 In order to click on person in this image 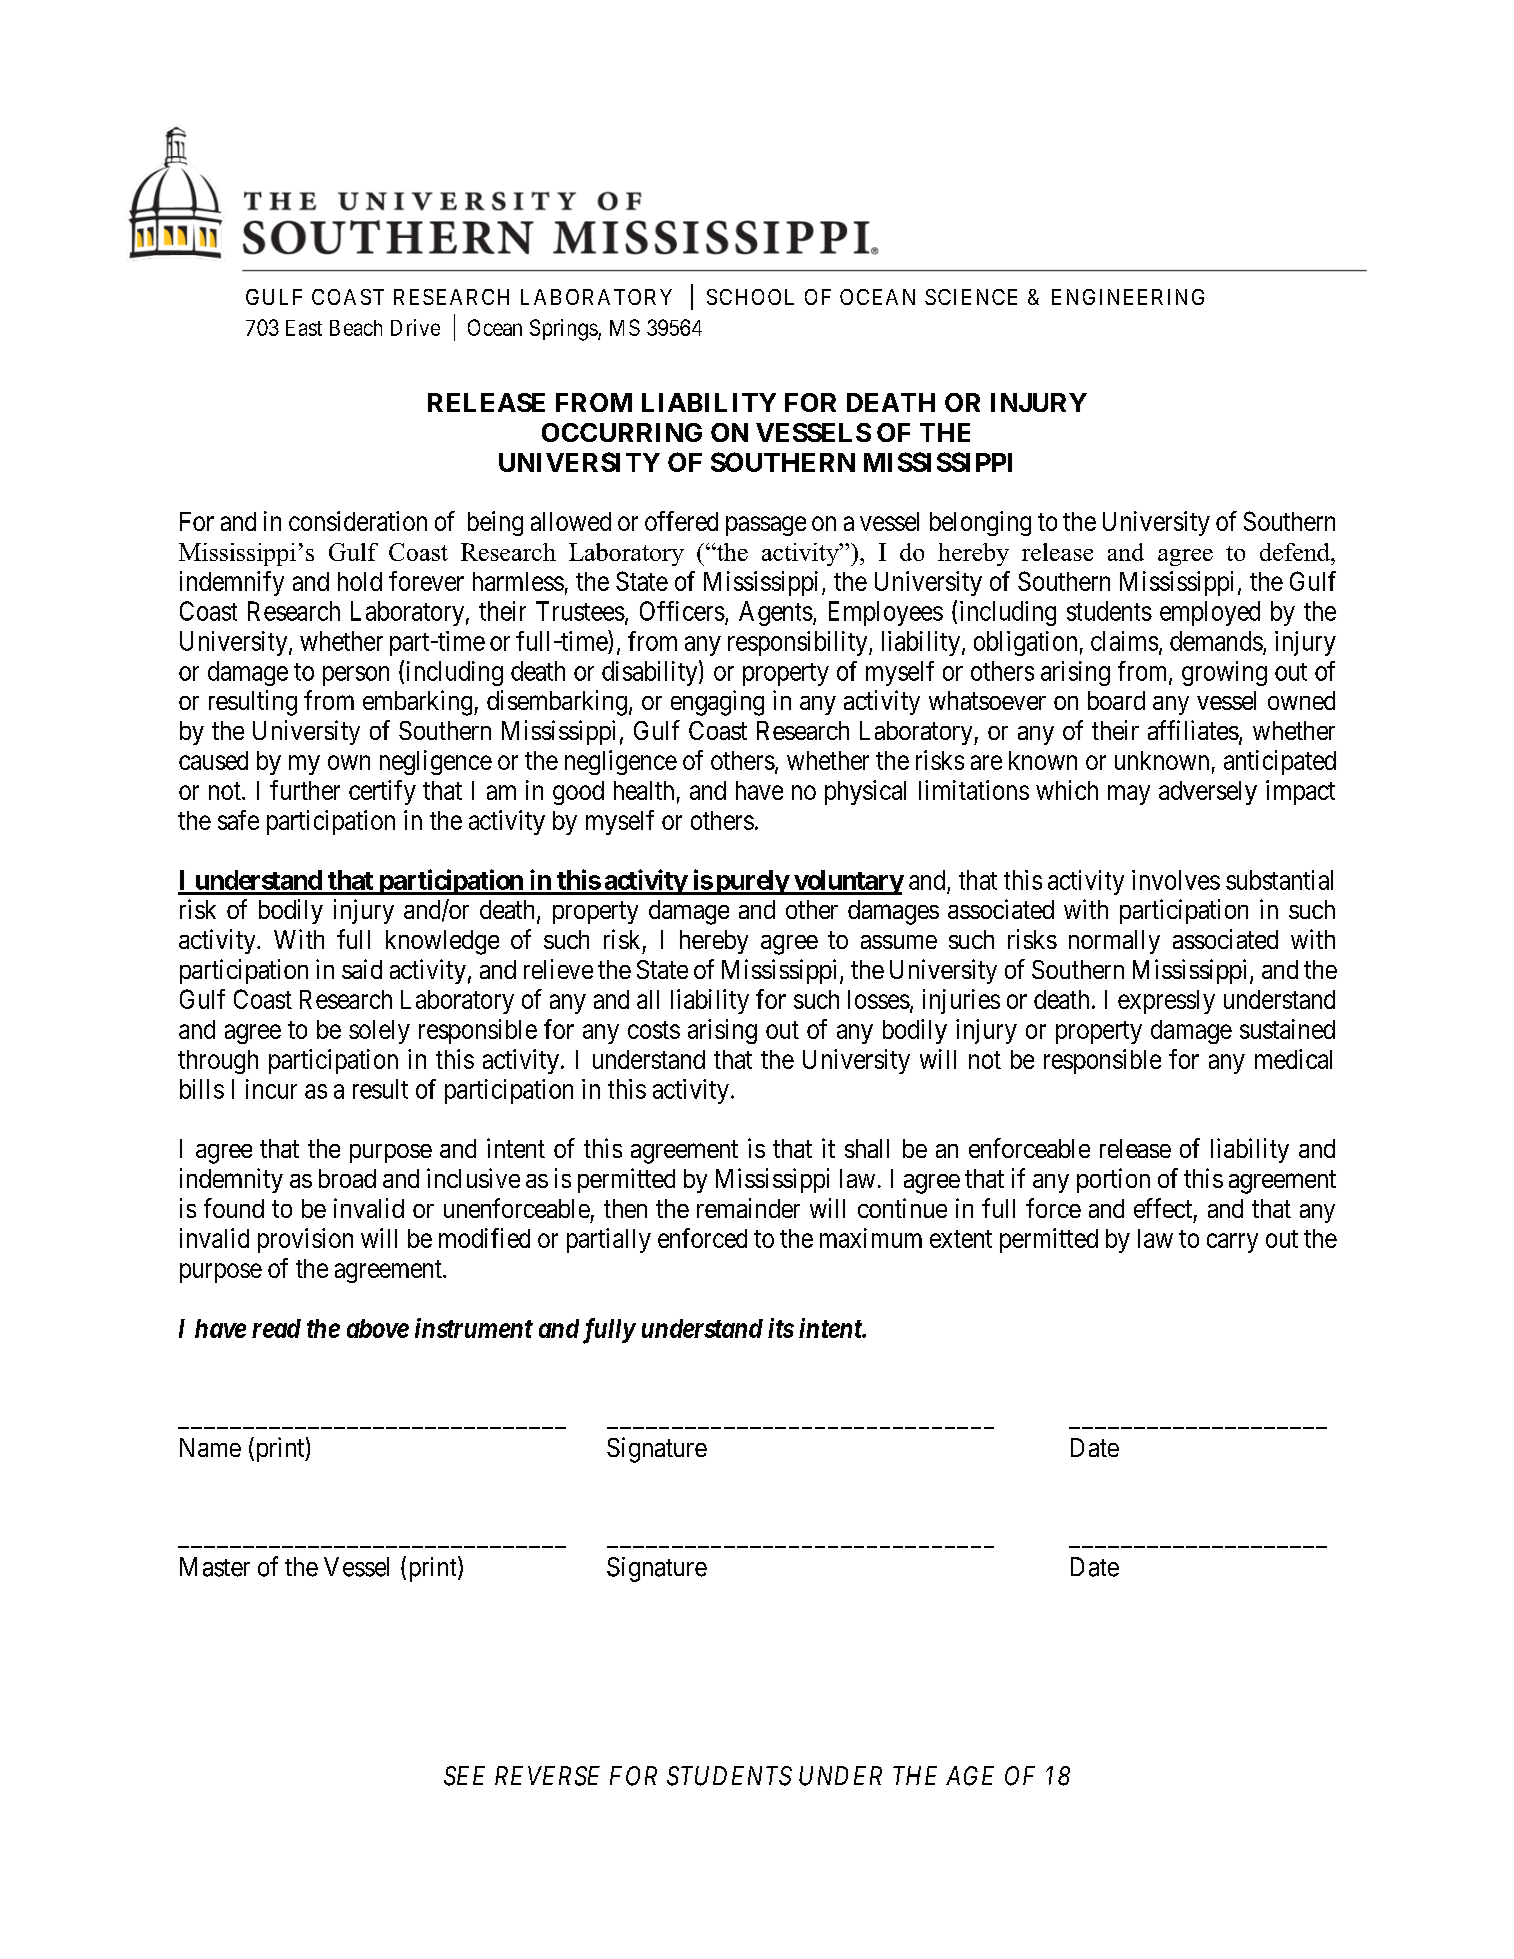, I will do `click(356, 676)`.
